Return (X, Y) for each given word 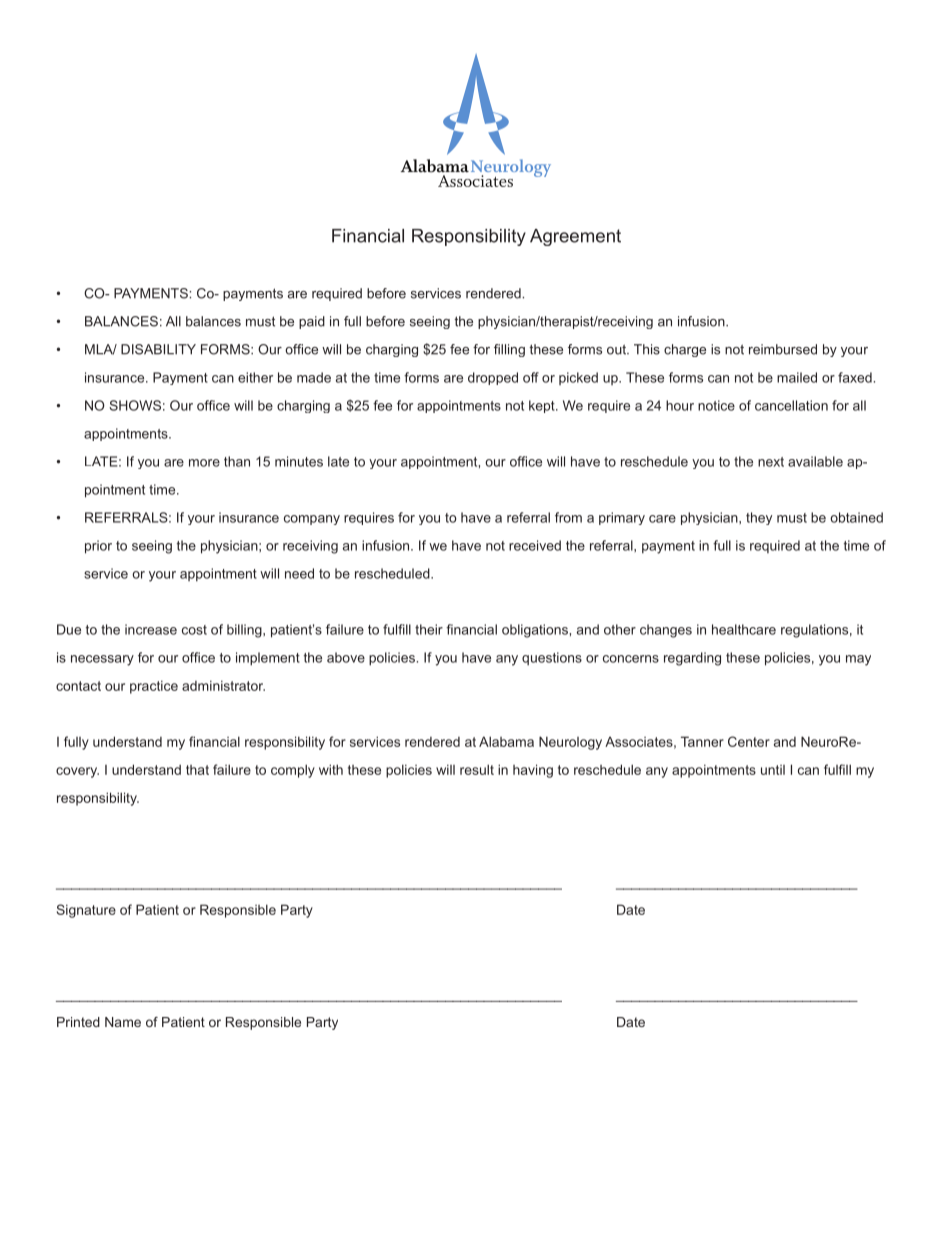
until (773, 770)
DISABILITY (158, 349)
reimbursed (783, 349)
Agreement (575, 237)
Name (123, 1022)
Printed (78, 1022)
